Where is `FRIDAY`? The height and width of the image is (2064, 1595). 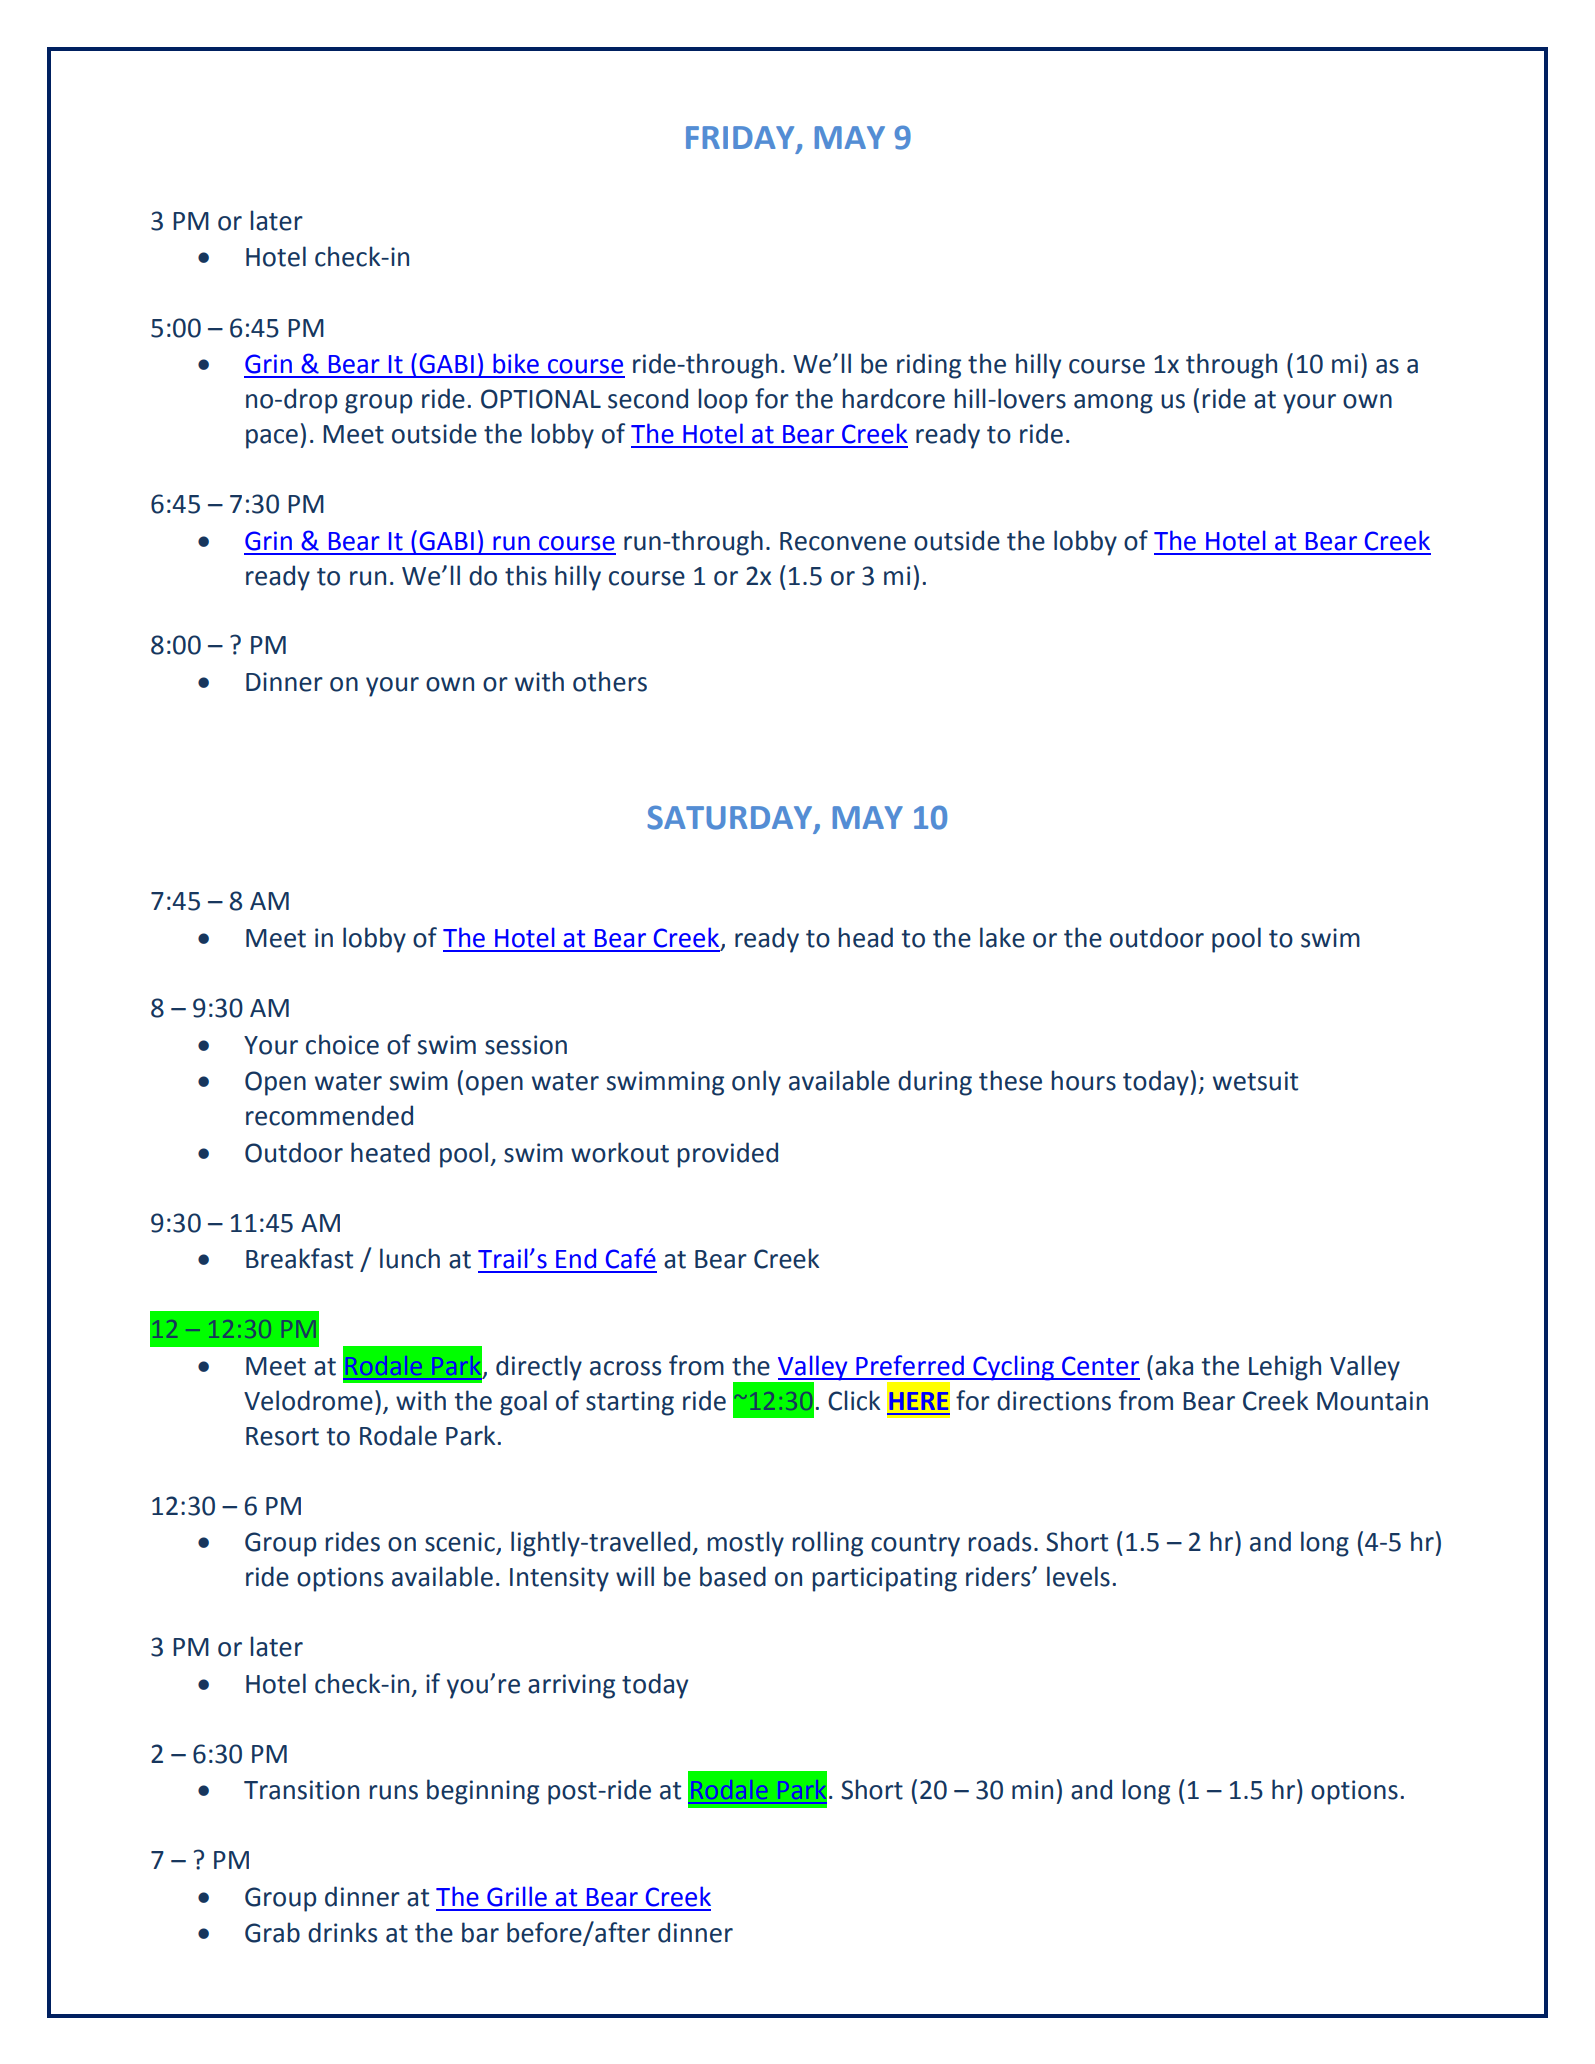
FRIDAY is located at coordinates (740, 137).
